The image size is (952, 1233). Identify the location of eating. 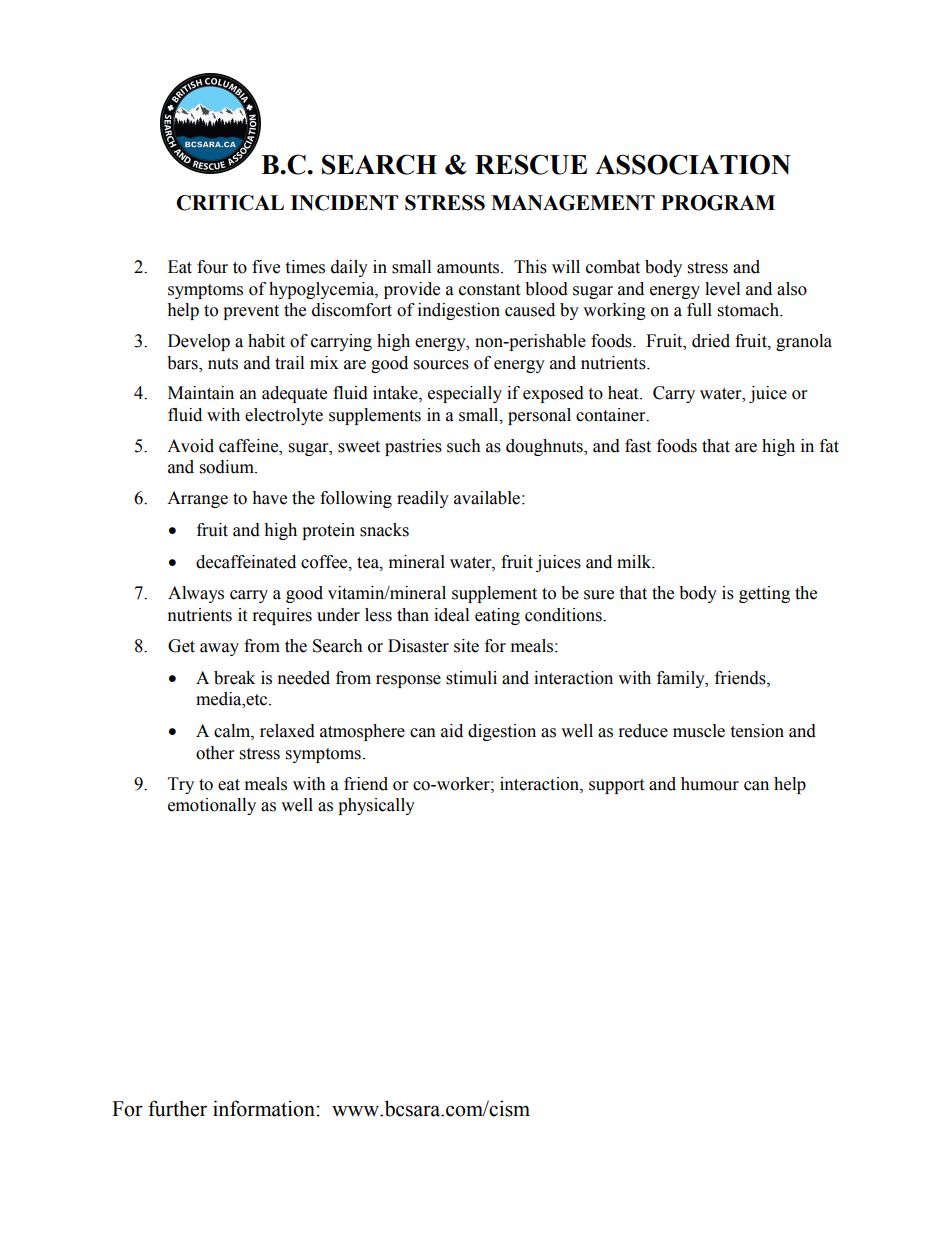
(497, 616).
